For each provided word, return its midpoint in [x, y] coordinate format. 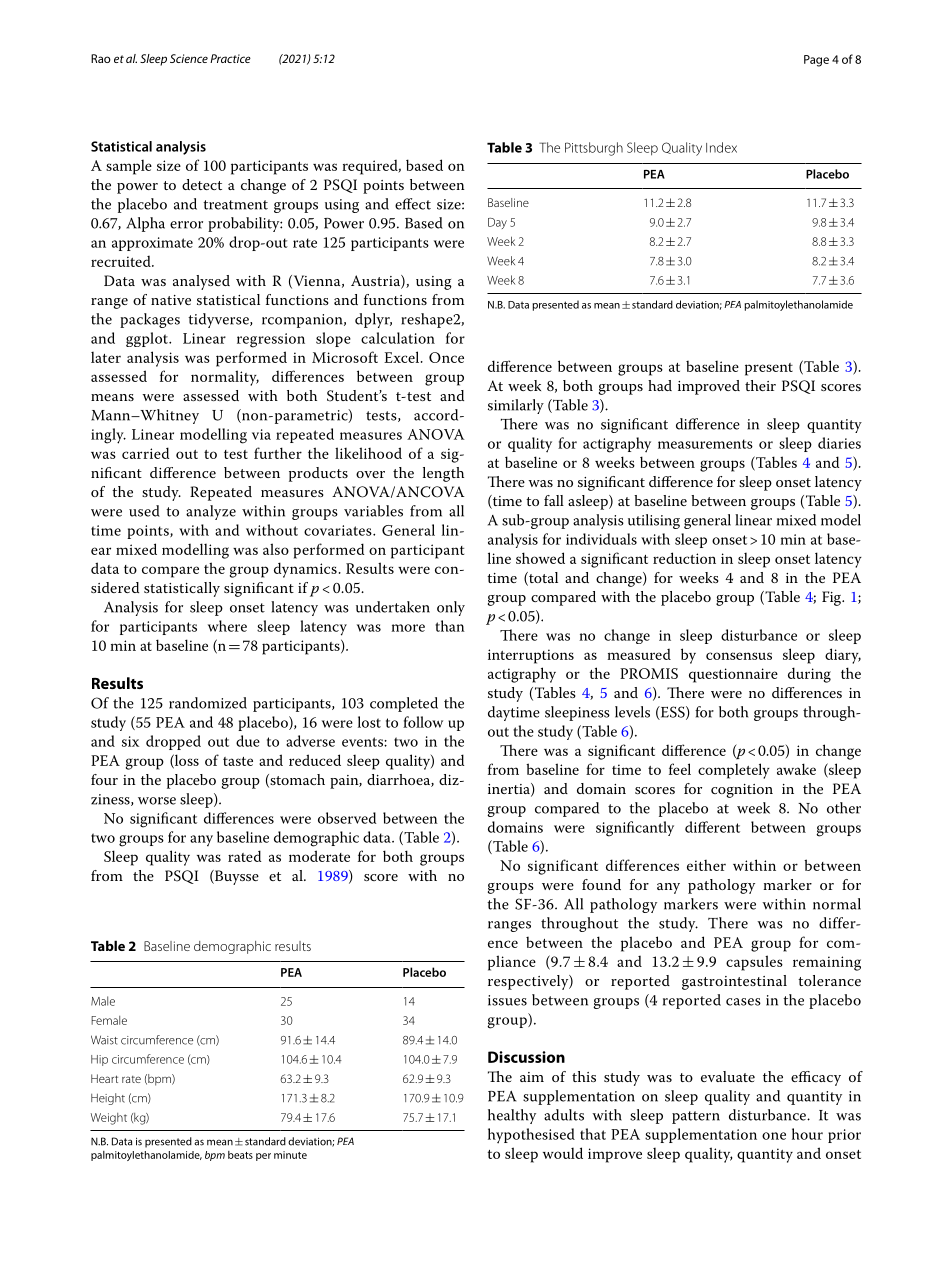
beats [240, 1155]
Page [816, 61]
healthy [512, 1116]
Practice [230, 58]
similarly [516, 406]
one [774, 1136]
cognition [742, 791]
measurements [705, 444]
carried [145, 453]
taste [238, 761]
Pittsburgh [594, 149]
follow [423, 722]
